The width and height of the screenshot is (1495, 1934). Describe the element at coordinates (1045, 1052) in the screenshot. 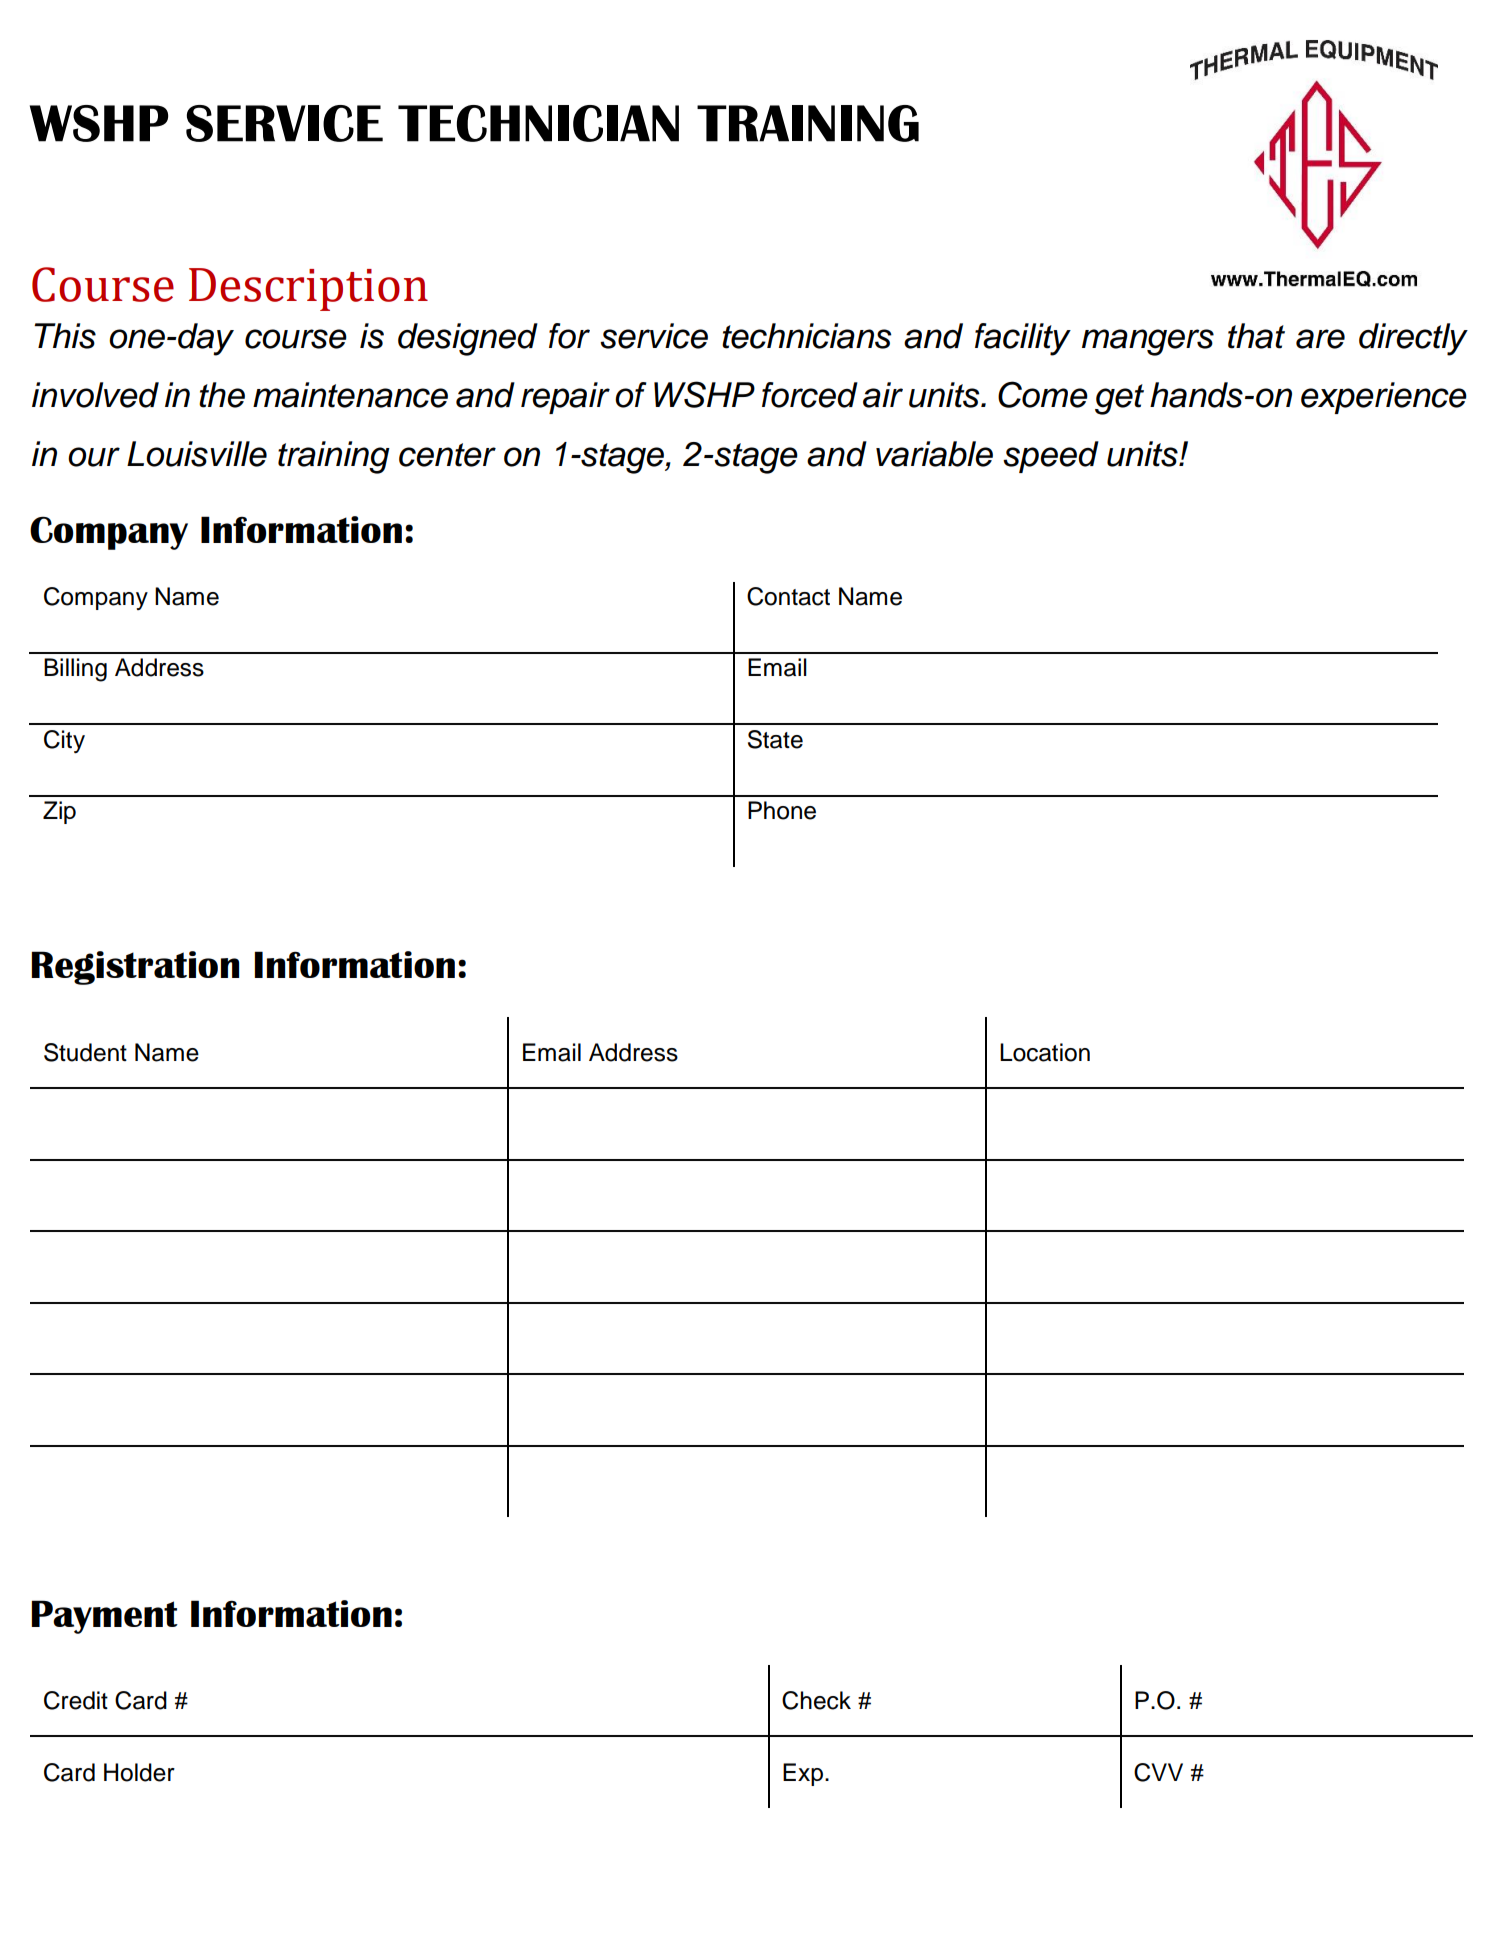

I see `Location` at that location.
